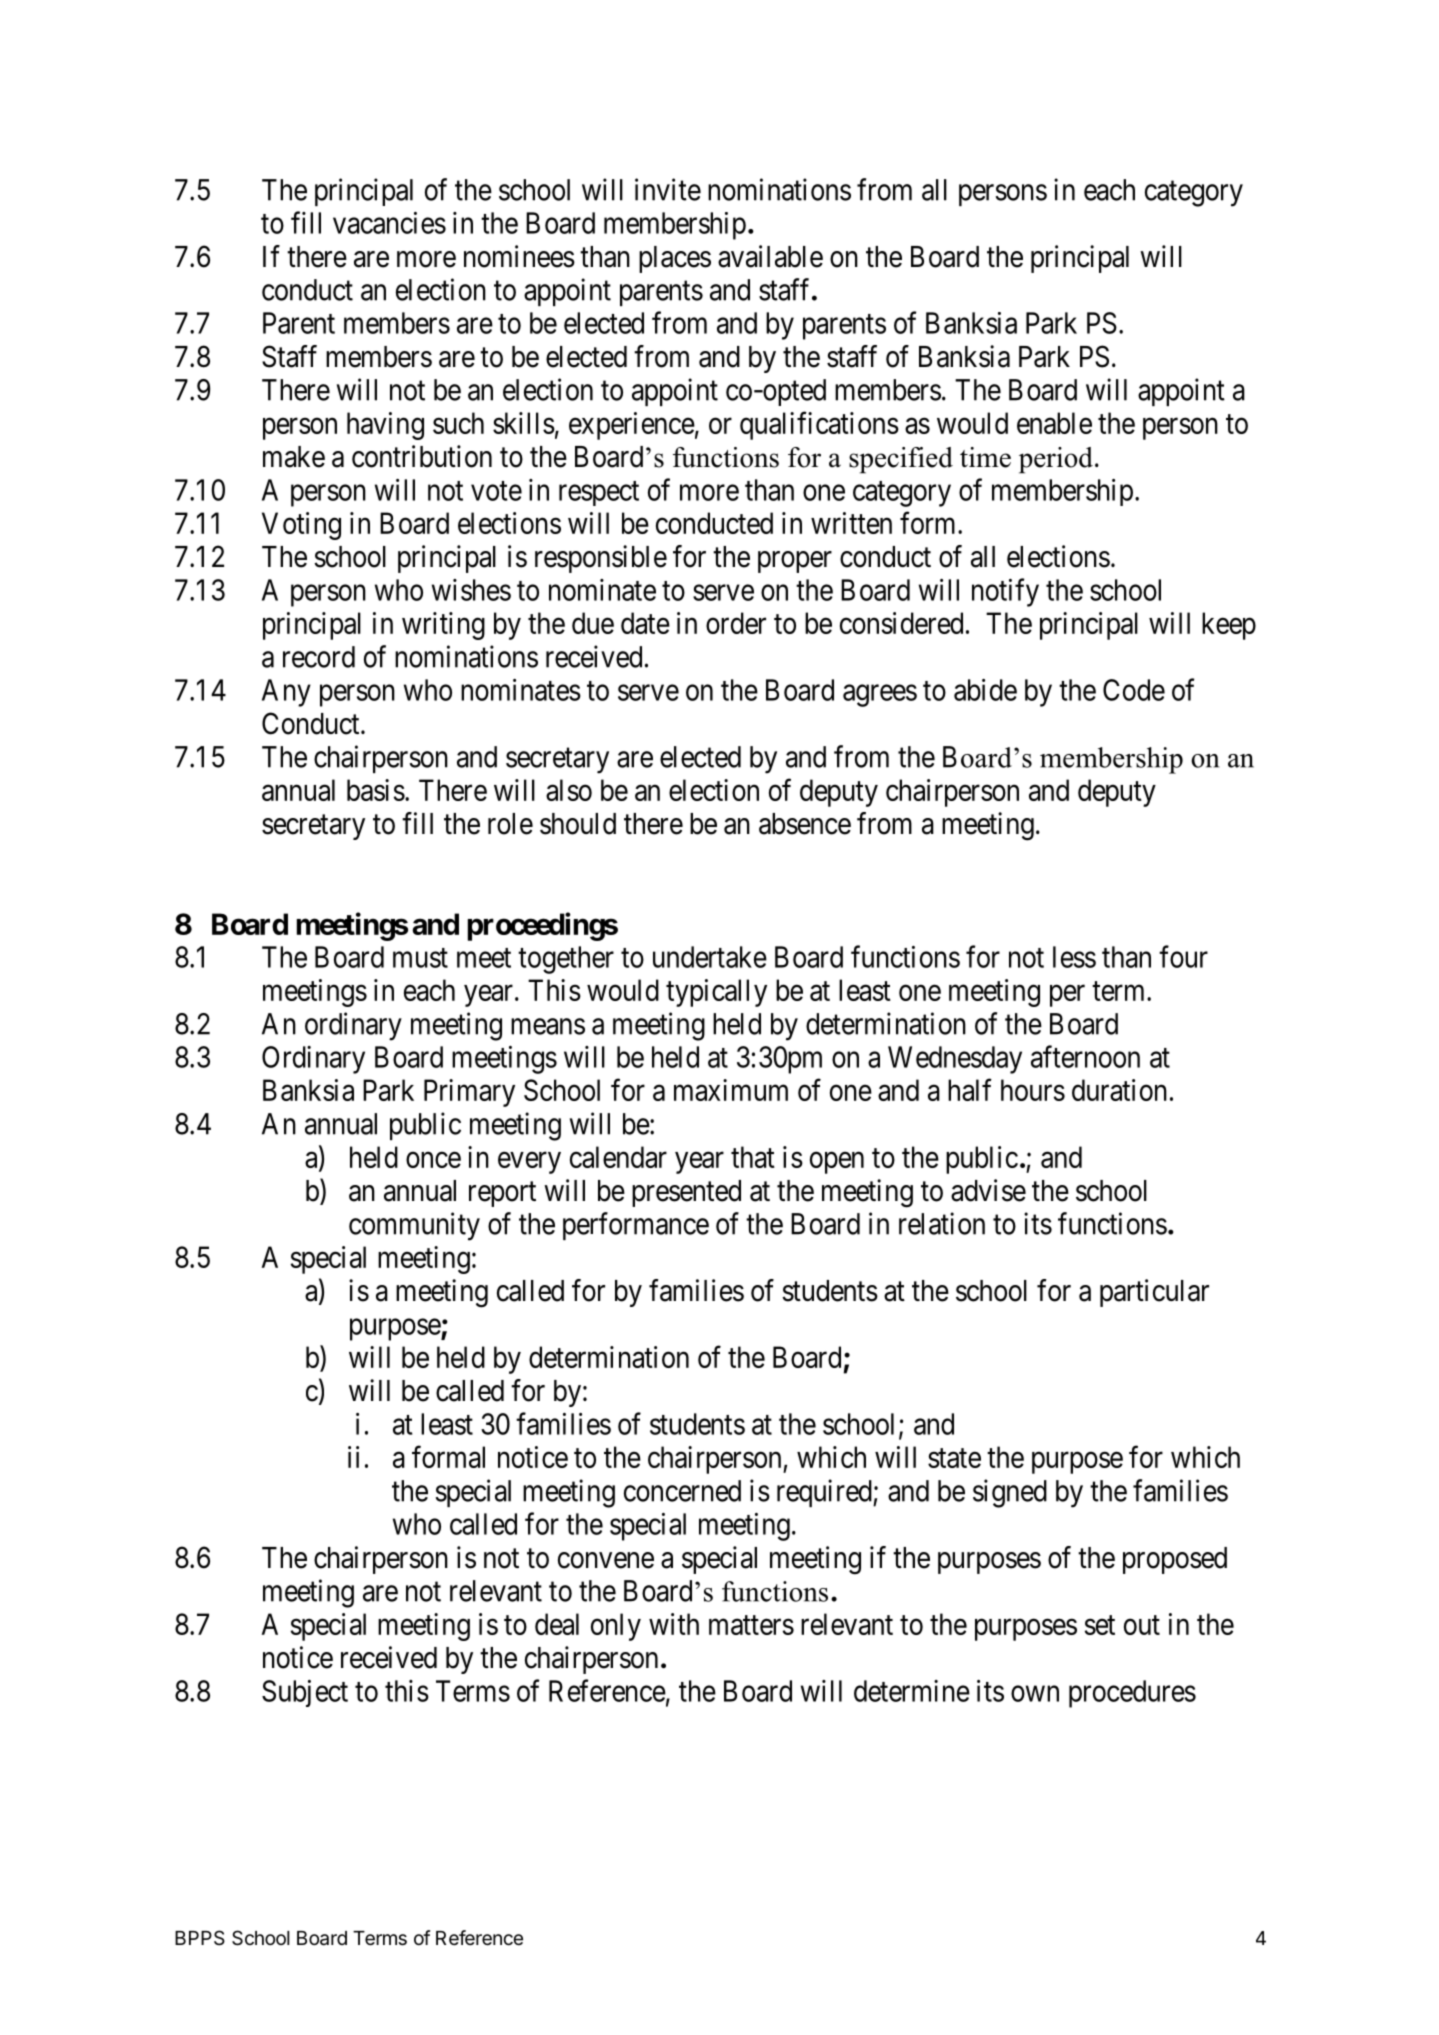 The height and width of the screenshot is (2035, 1439). What do you see at coordinates (1005, 592) in the screenshot?
I see `notify` at bounding box center [1005, 592].
